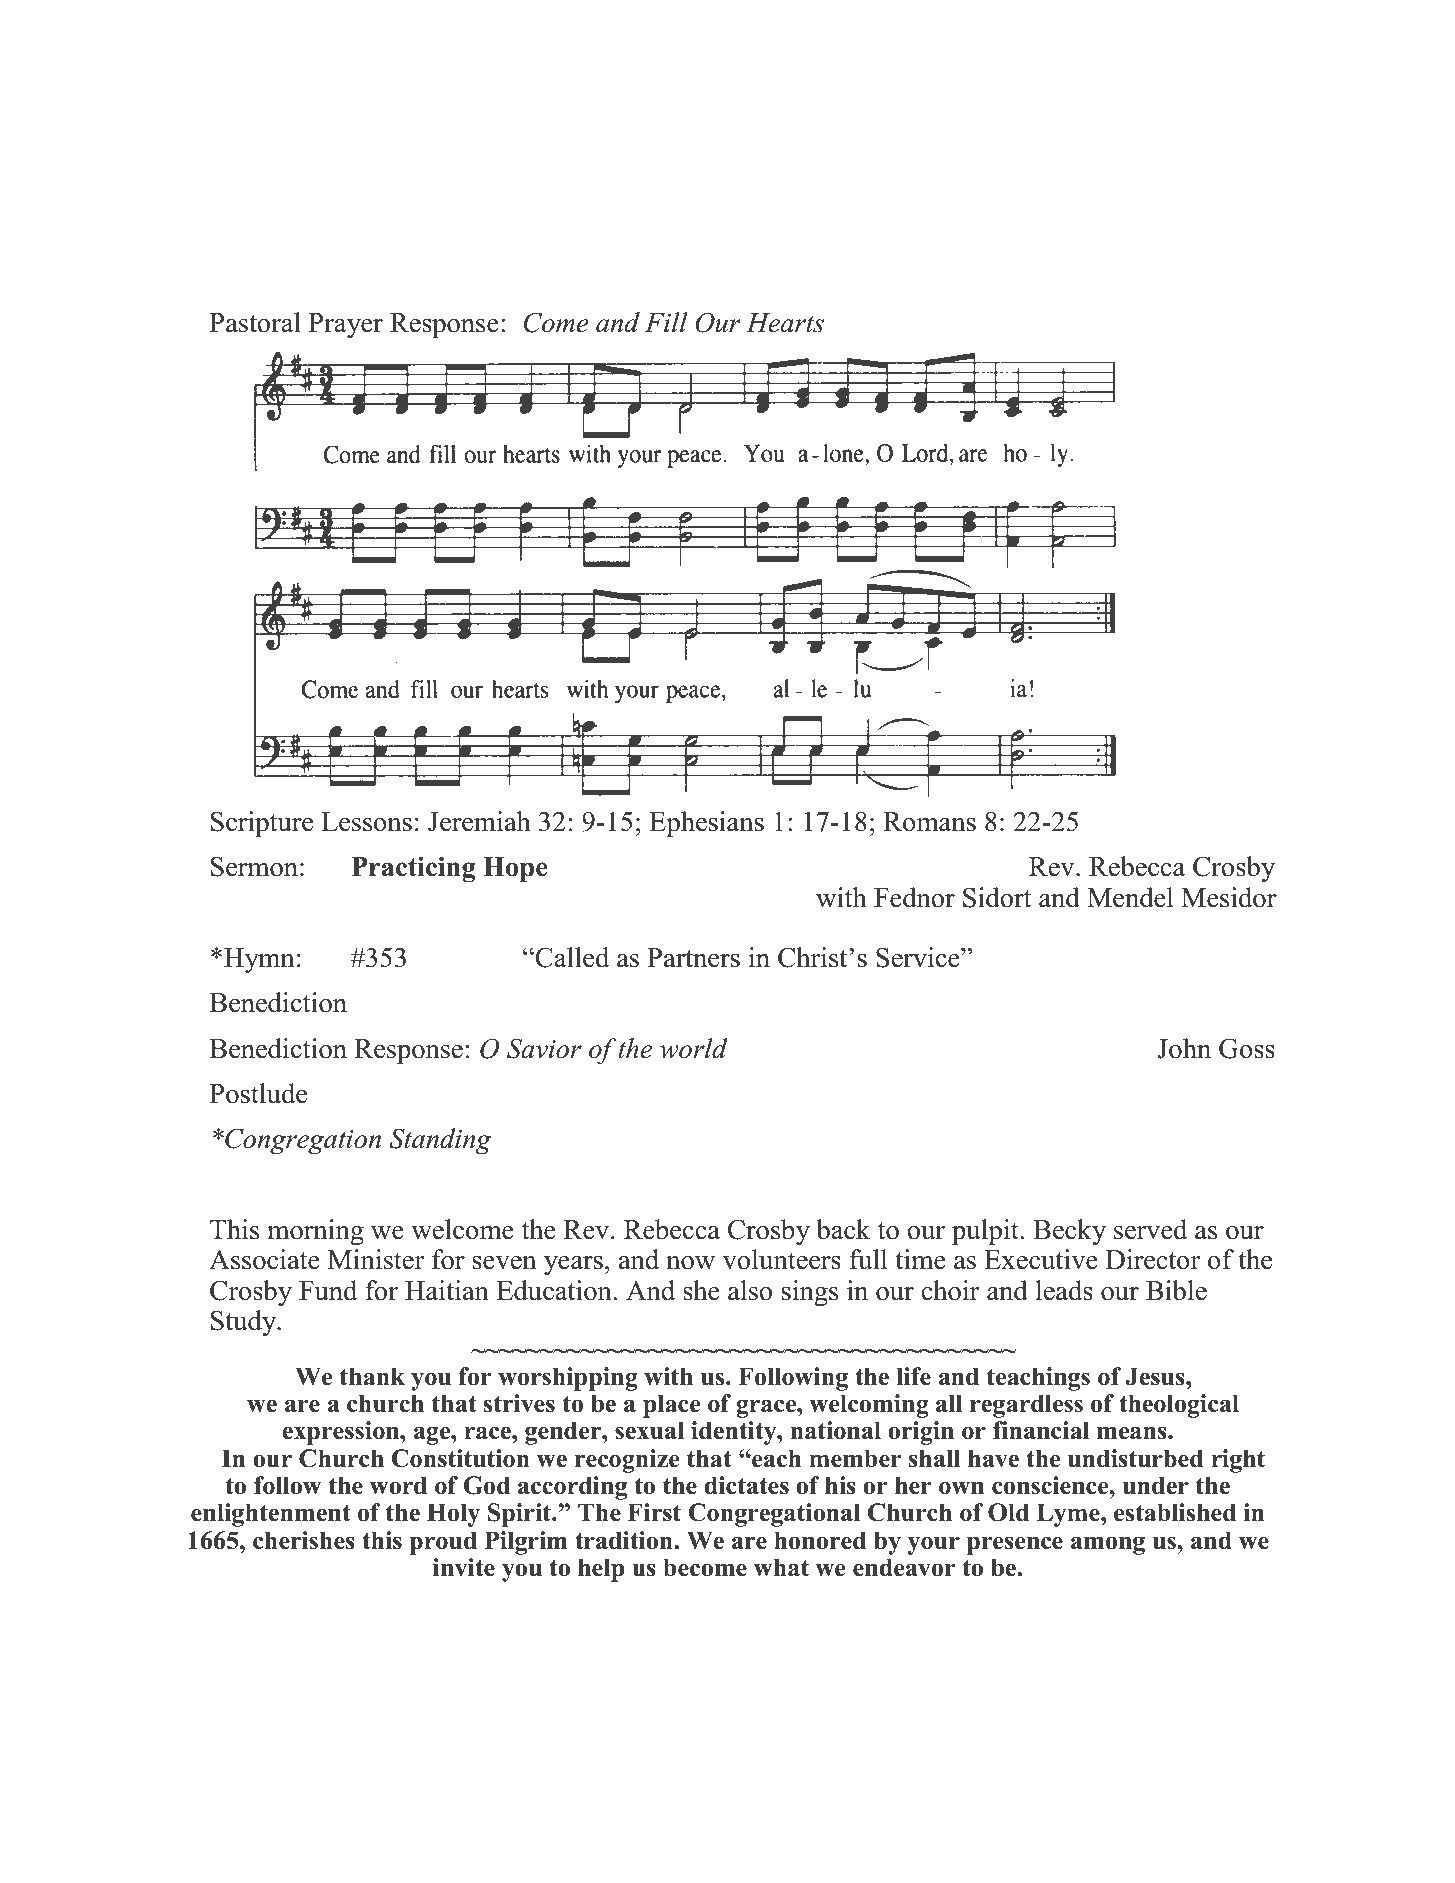 Image resolution: width=1455 pixels, height=1883 pixels. I want to click on Lessons, so click(366, 822).
